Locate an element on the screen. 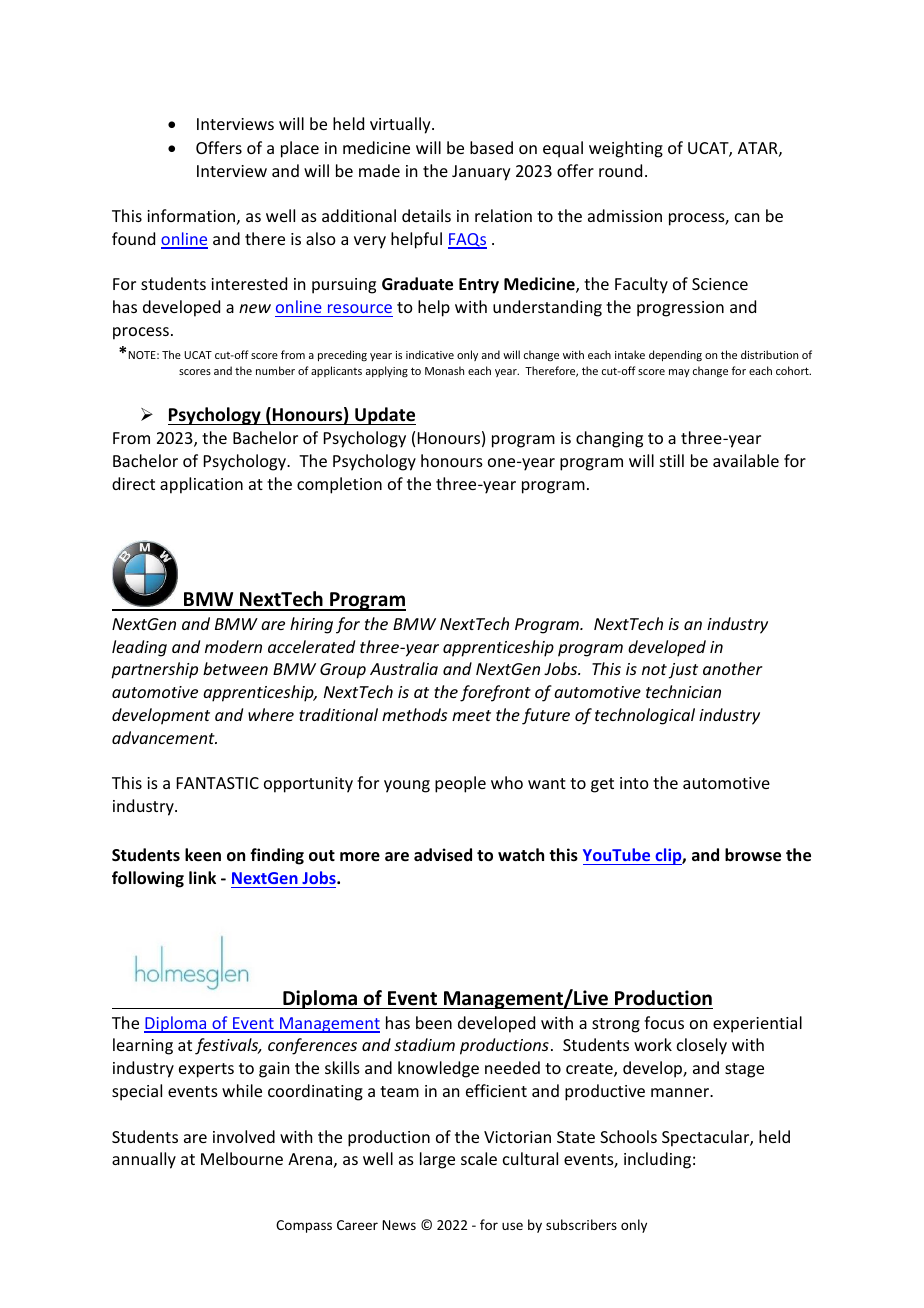 This screenshot has width=924, height=1308. January is located at coordinates (481, 173).
